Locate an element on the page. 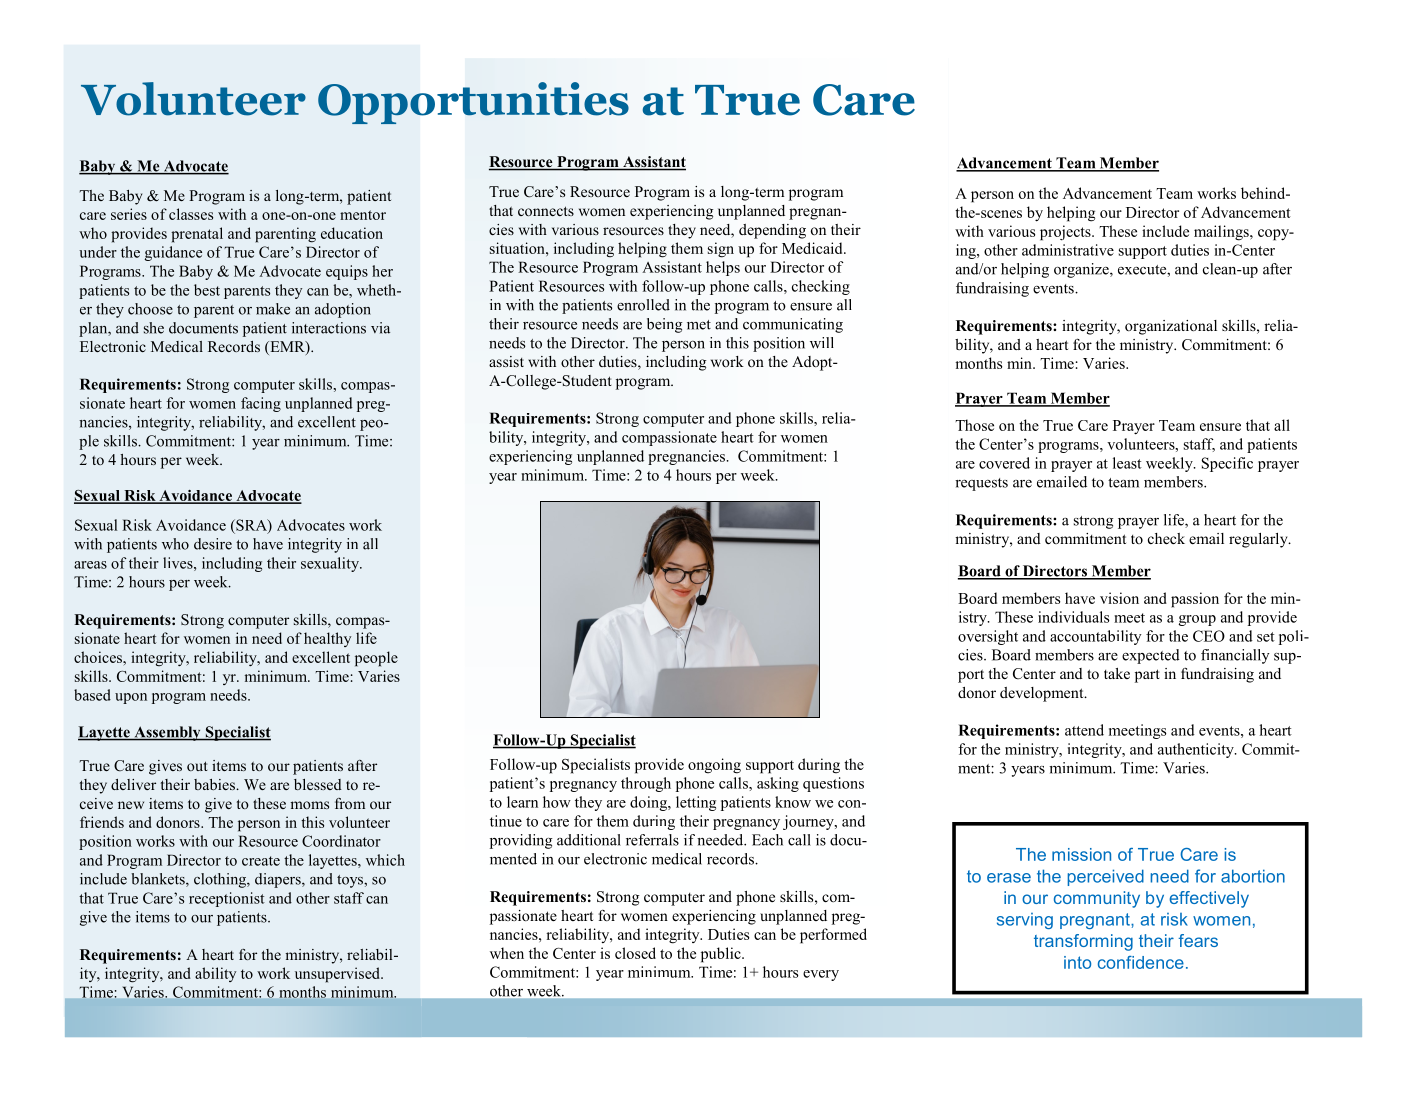 This page has height=1102, width=1427. desire is located at coordinates (213, 544).
